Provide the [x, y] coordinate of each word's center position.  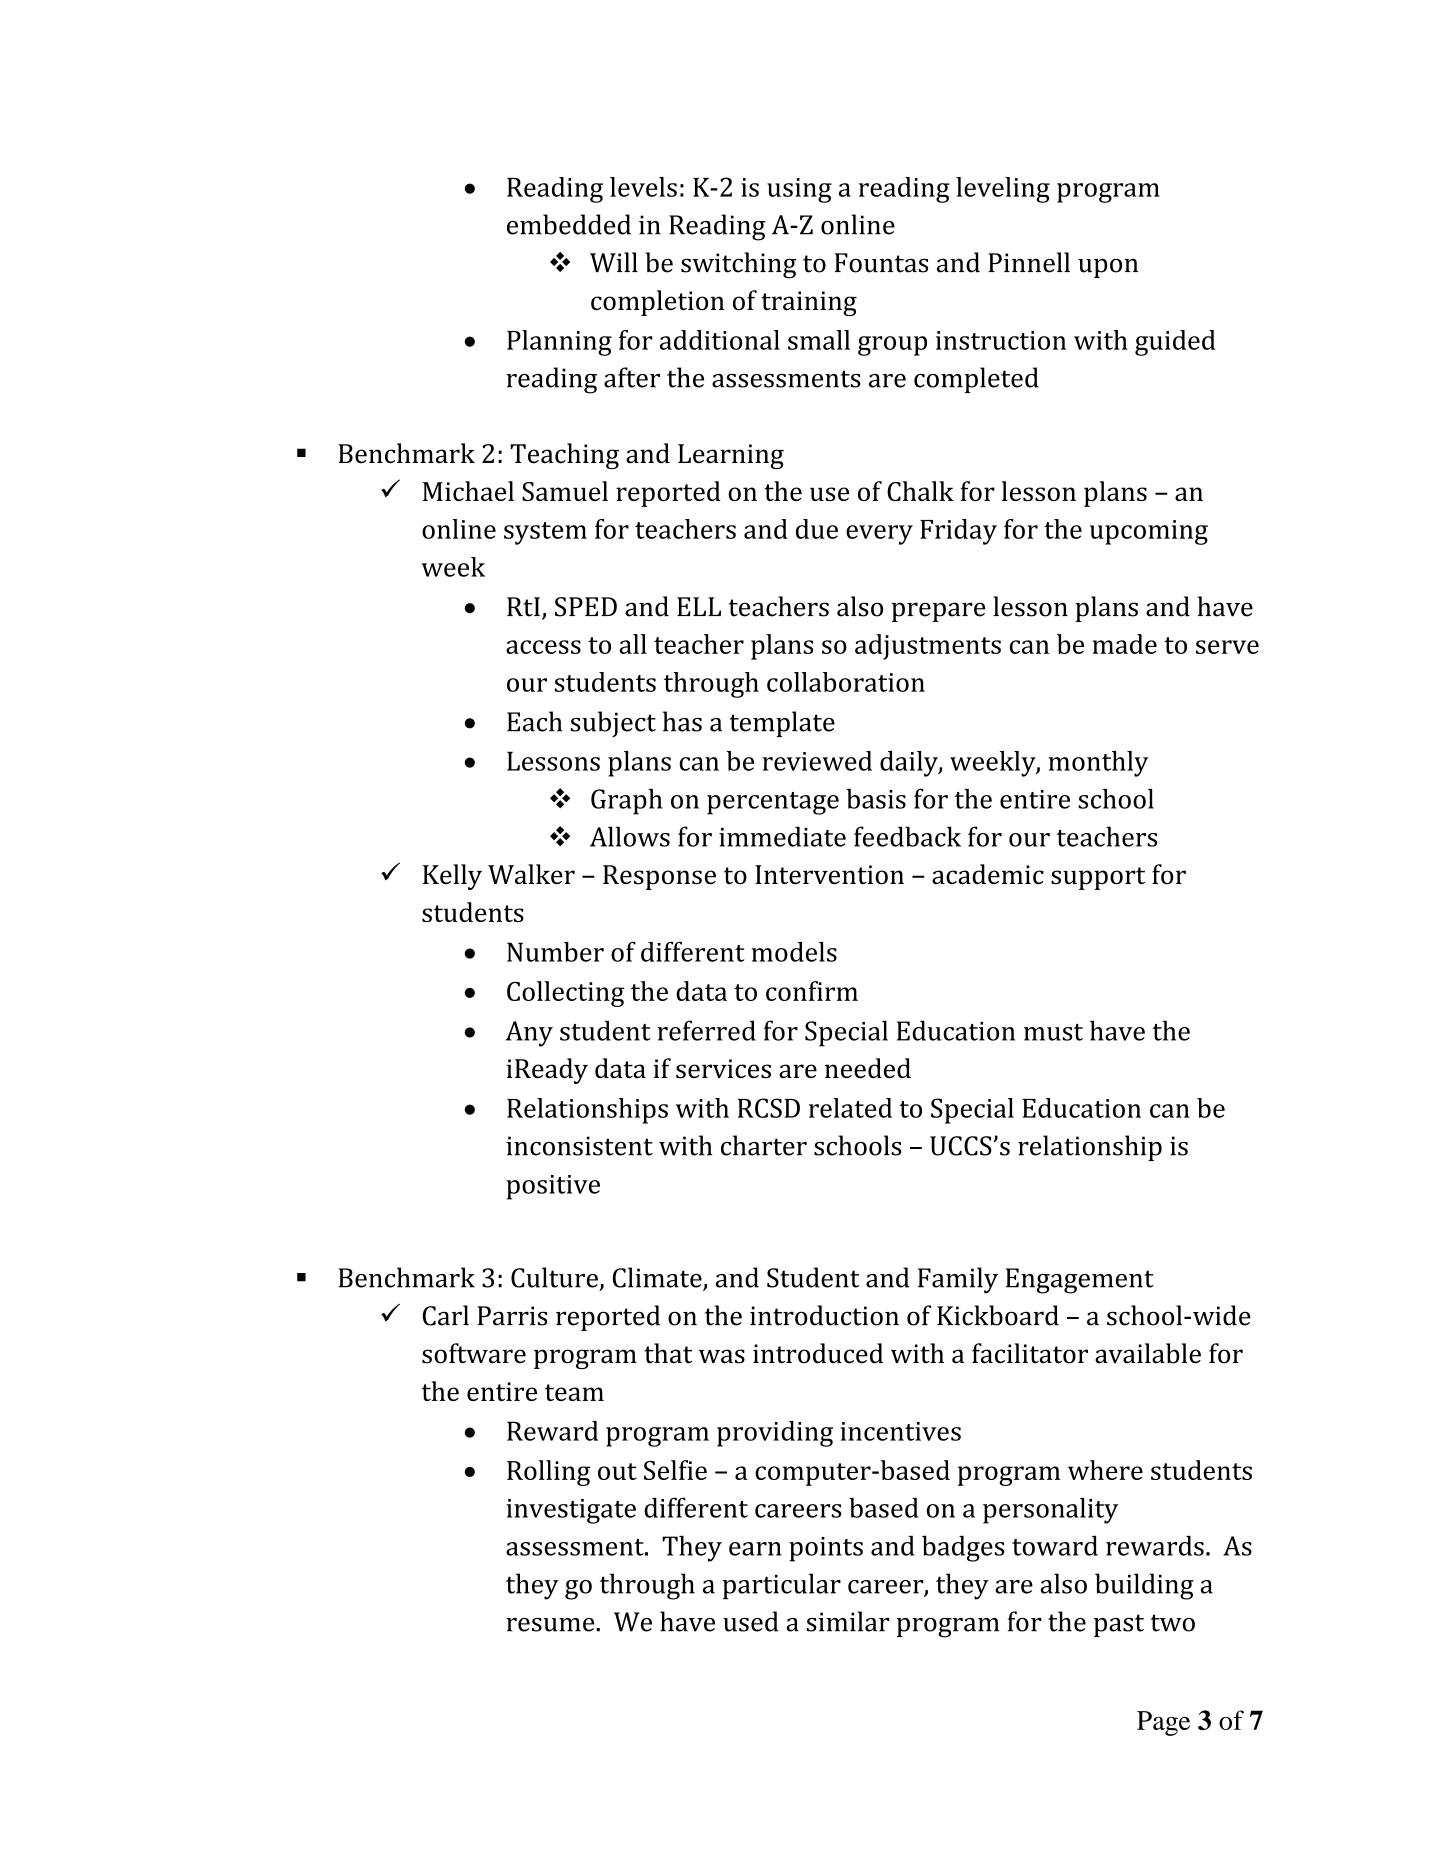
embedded [569, 224]
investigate [571, 1511]
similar [848, 1621]
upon [1108, 268]
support [1098, 878]
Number [555, 952]
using [799, 190]
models [794, 952]
